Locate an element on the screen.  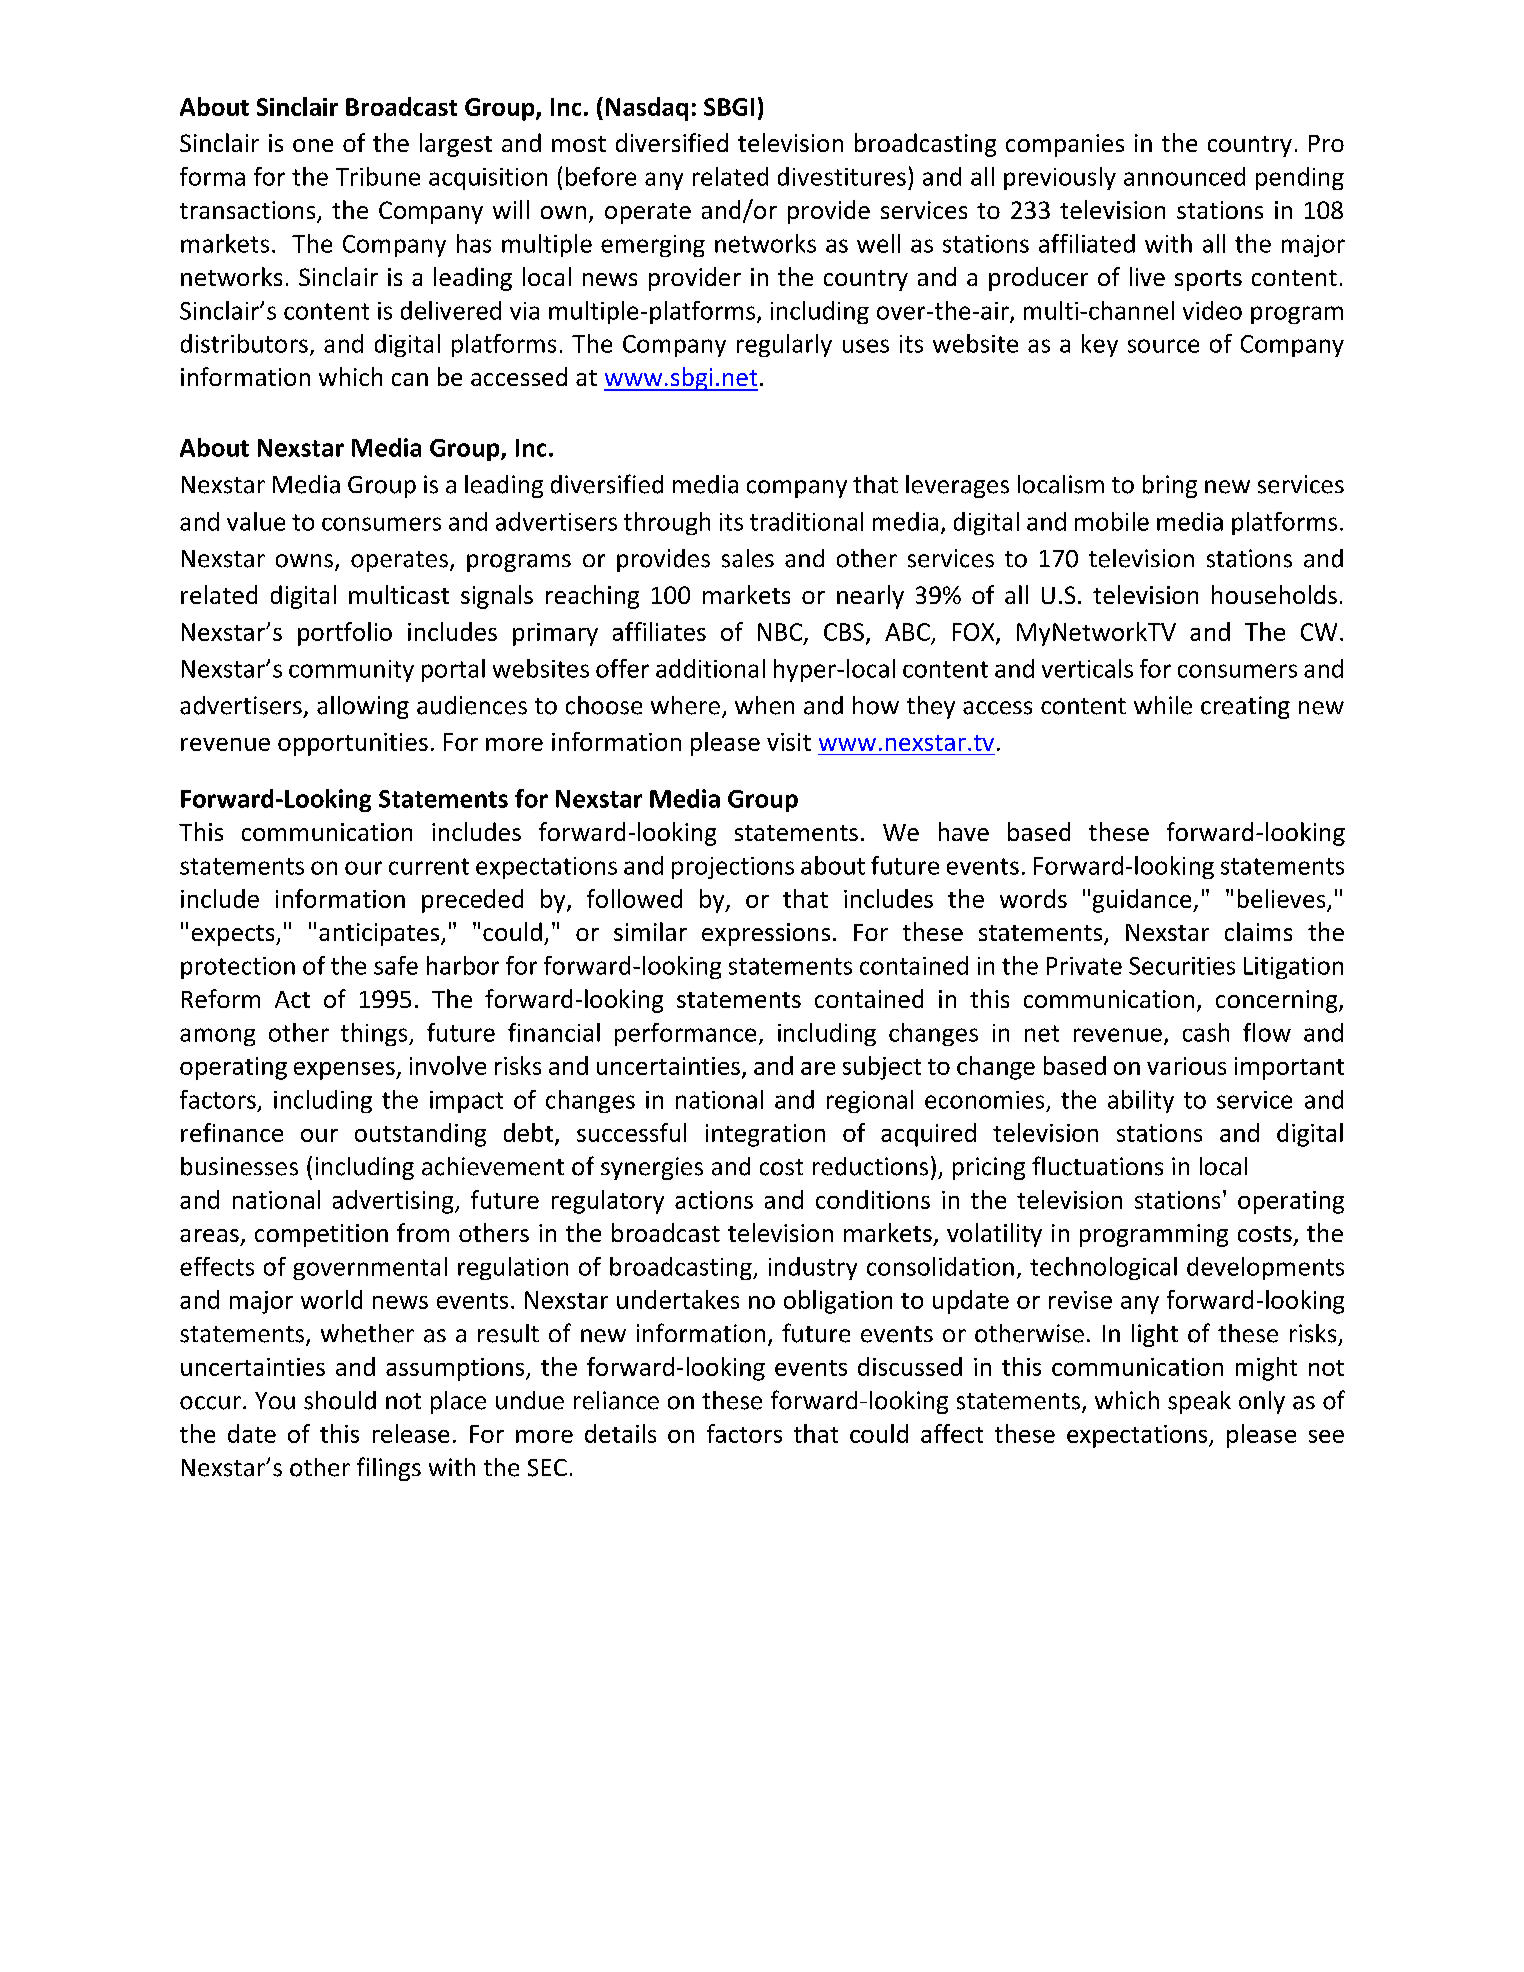
divestitures is located at coordinates (842, 176).
